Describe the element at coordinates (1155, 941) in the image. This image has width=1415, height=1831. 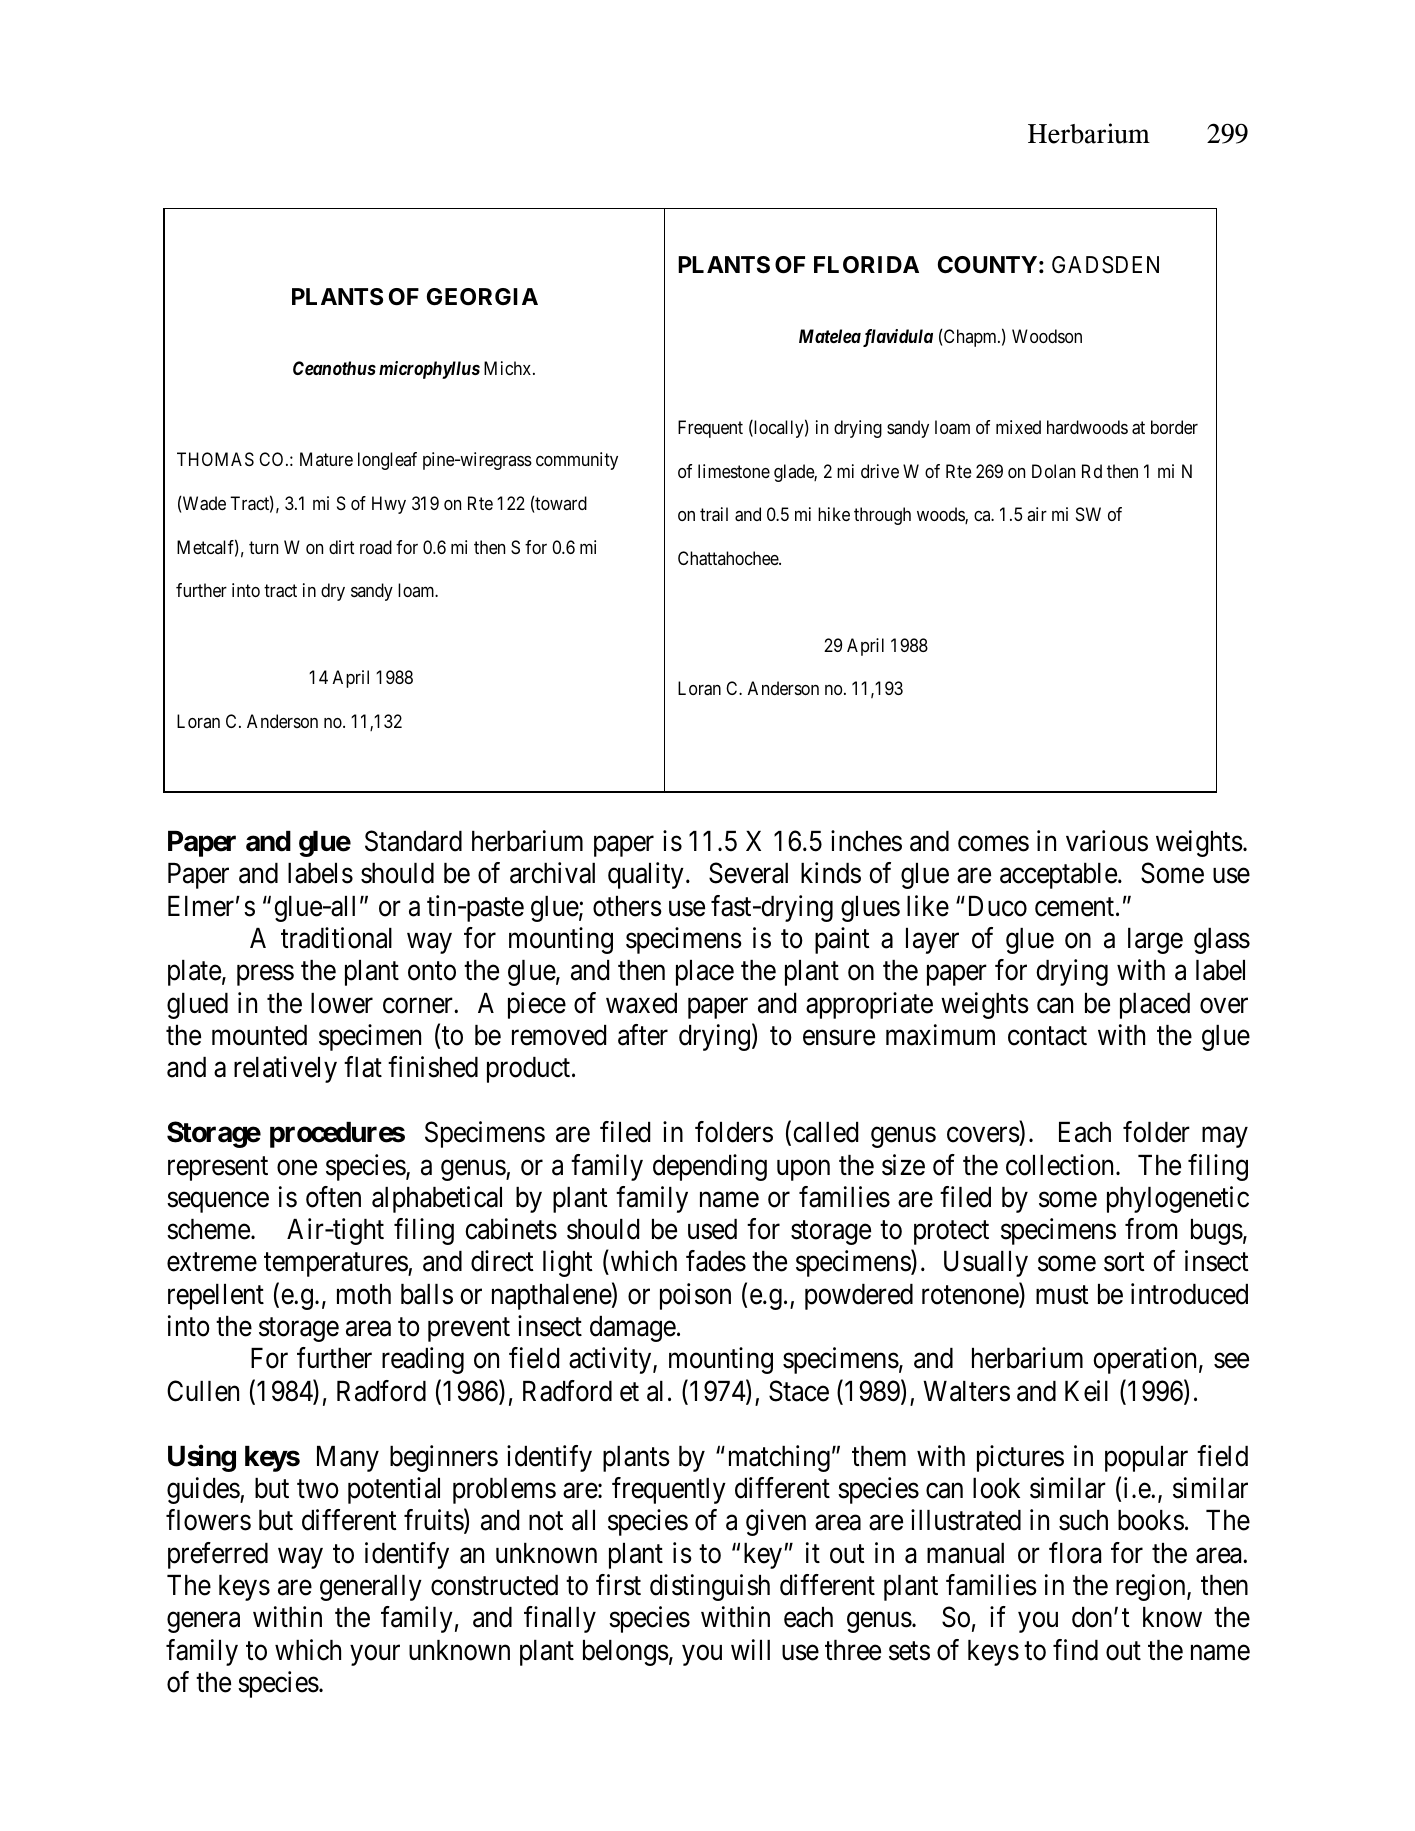
I see `large` at that location.
